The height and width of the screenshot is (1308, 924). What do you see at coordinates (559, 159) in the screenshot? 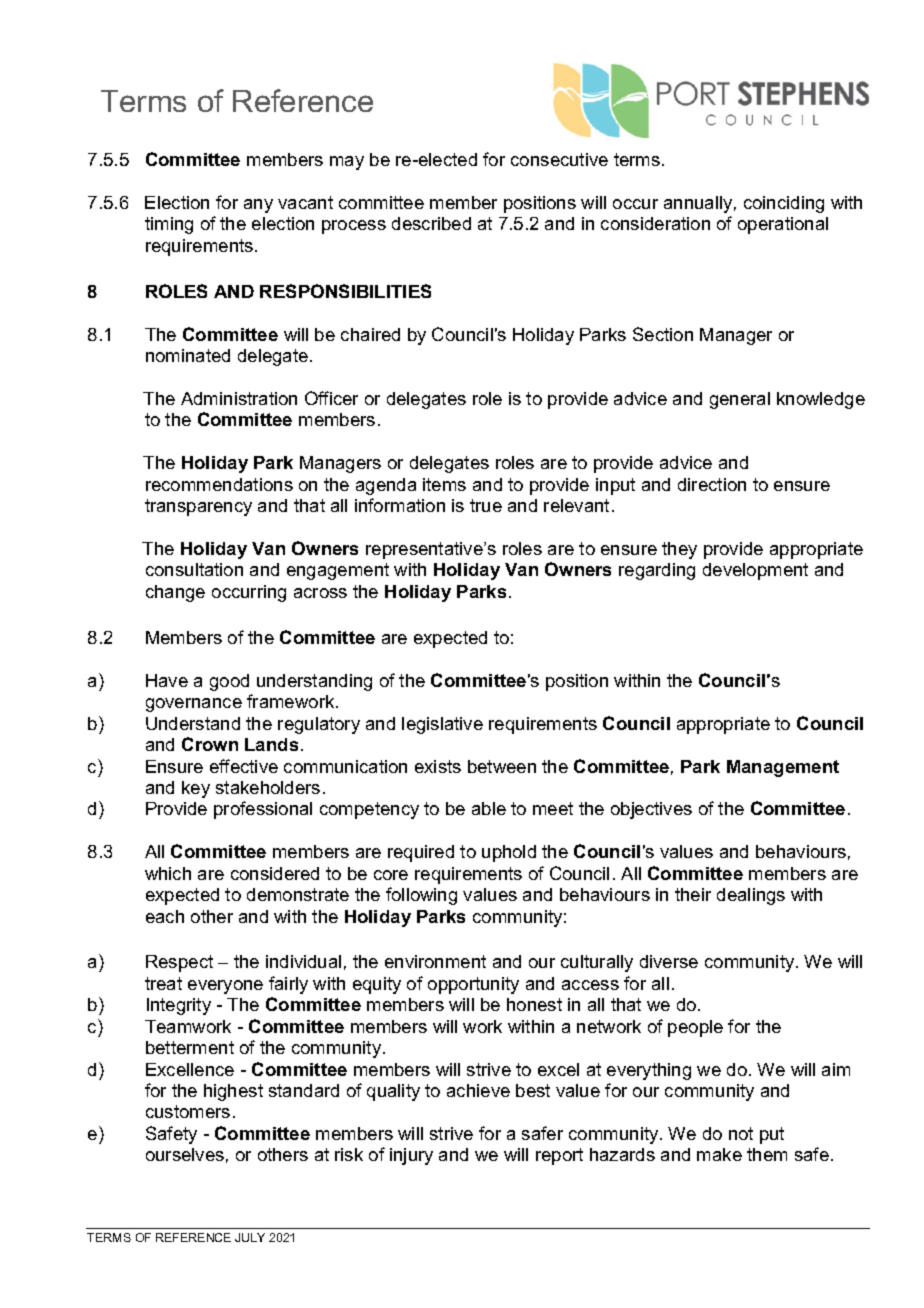
I see `consecutive` at bounding box center [559, 159].
